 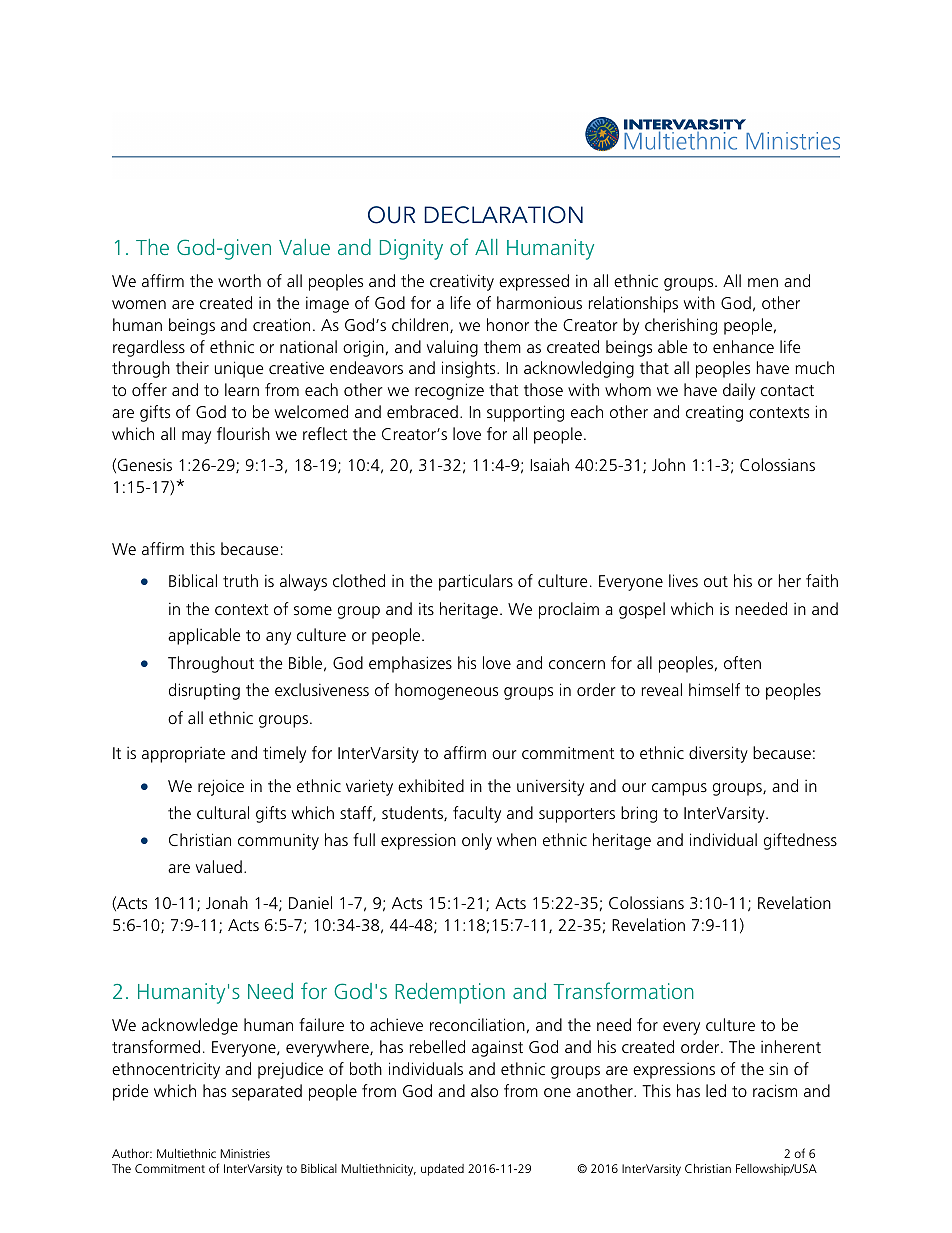 What do you see at coordinates (714, 689) in the screenshot?
I see `himself` at bounding box center [714, 689].
